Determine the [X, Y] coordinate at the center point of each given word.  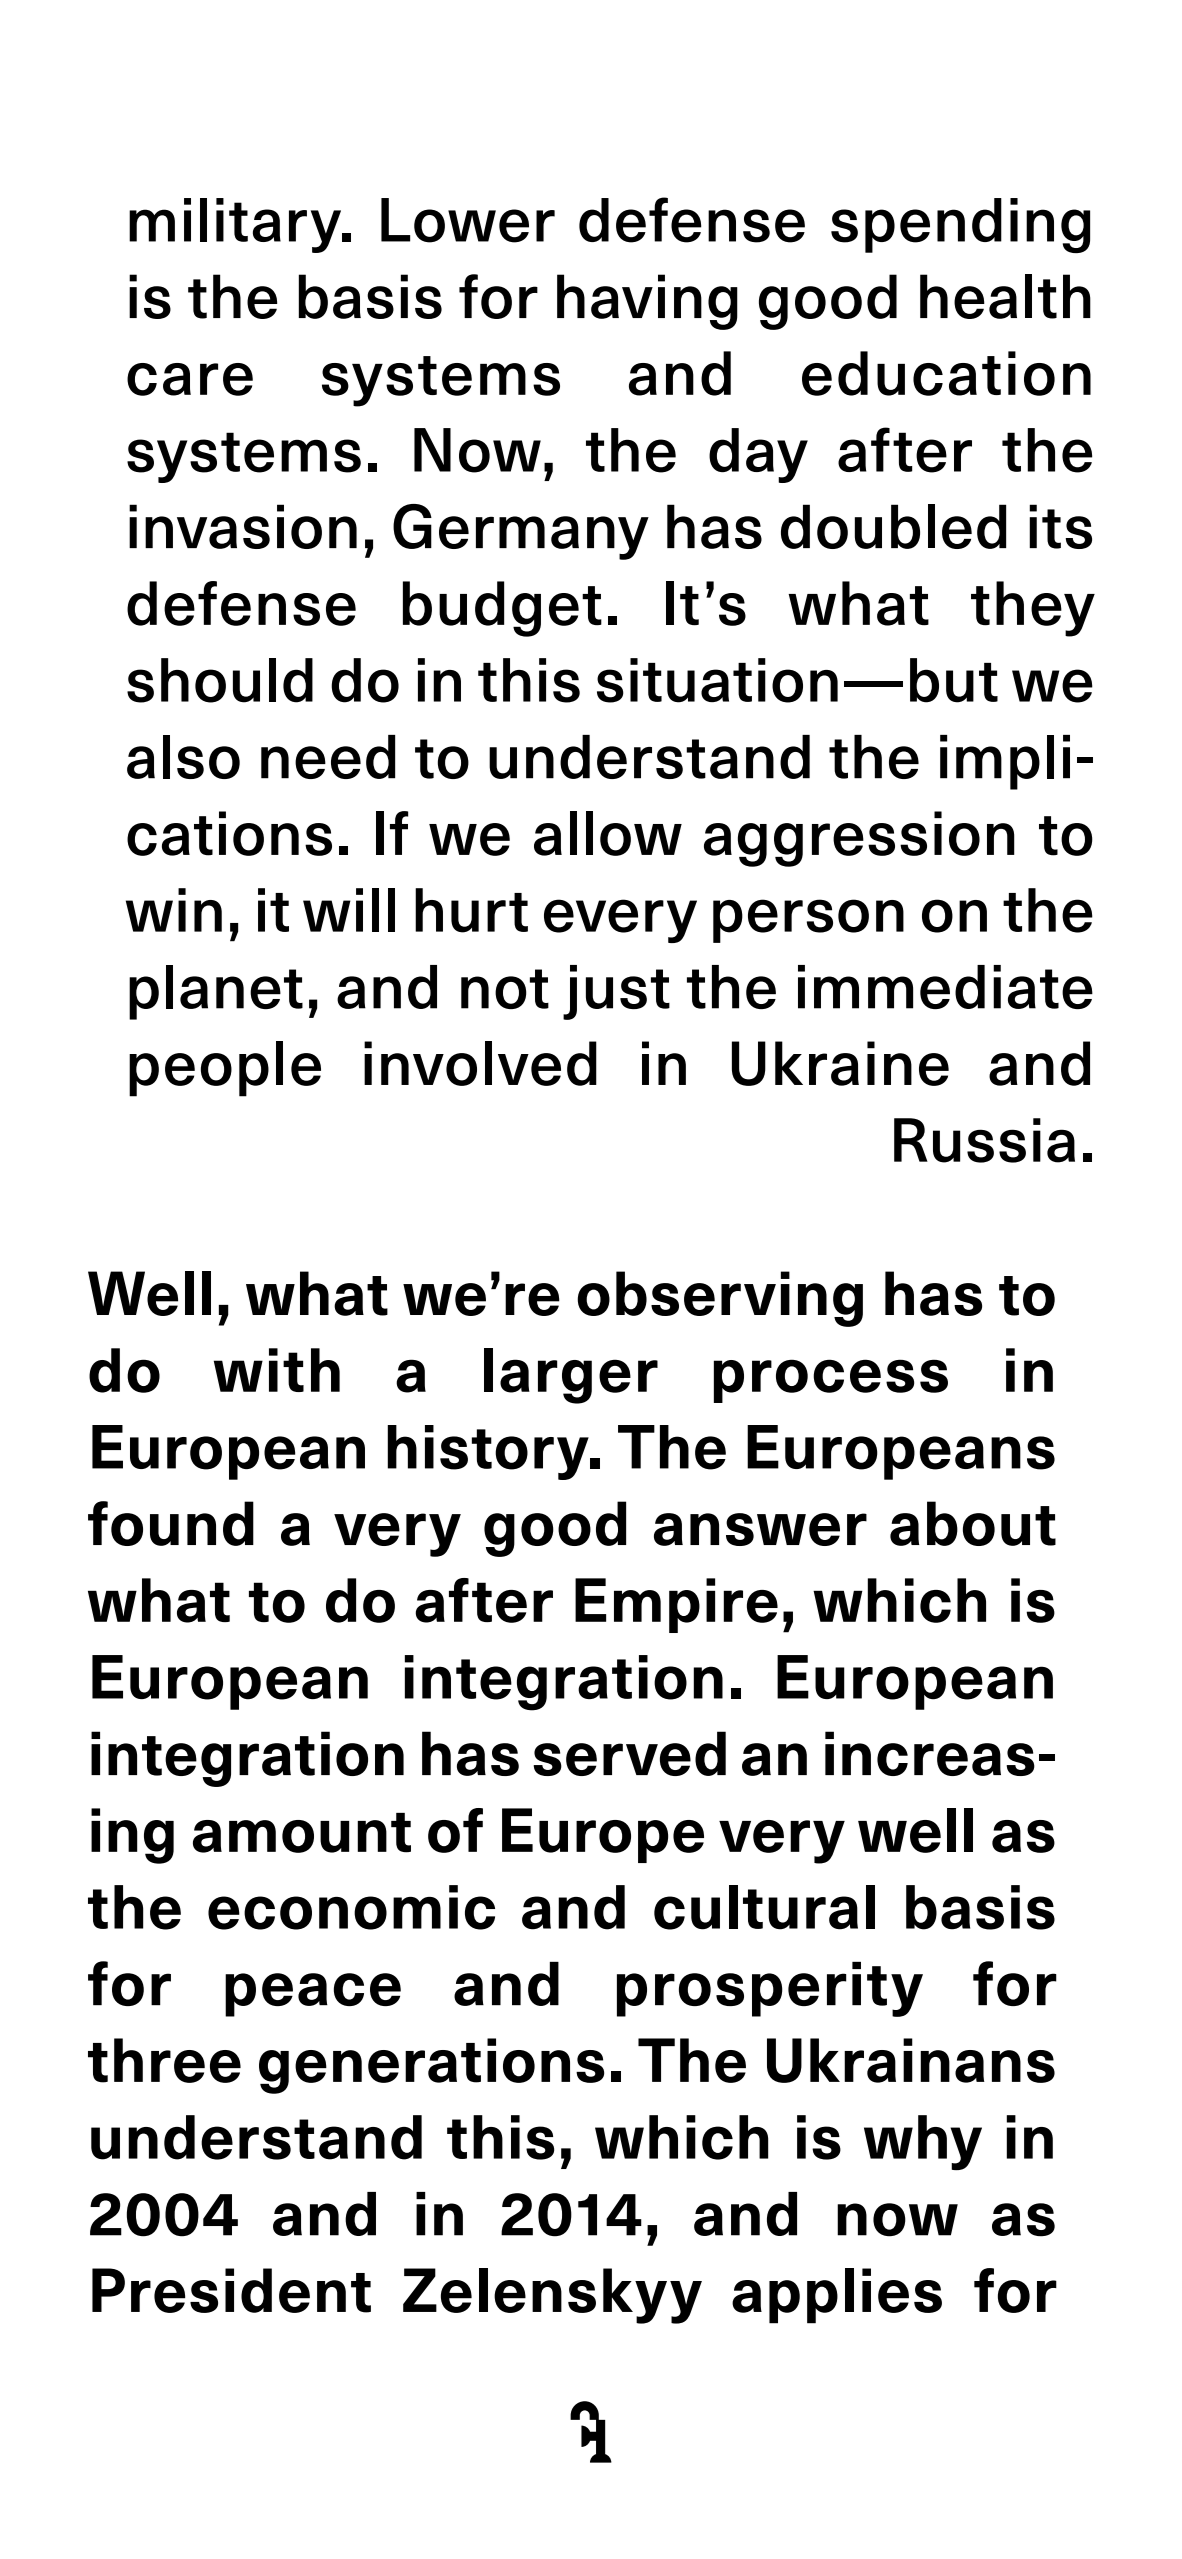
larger [571, 1376]
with [277, 1370]
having [647, 302]
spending [960, 225]
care [190, 379]
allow [608, 833]
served [629, 1753]
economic [351, 1907]
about [973, 1523]
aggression [859, 839]
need [328, 757]
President [231, 2290]
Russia [984, 1140]
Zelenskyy [552, 2296]
